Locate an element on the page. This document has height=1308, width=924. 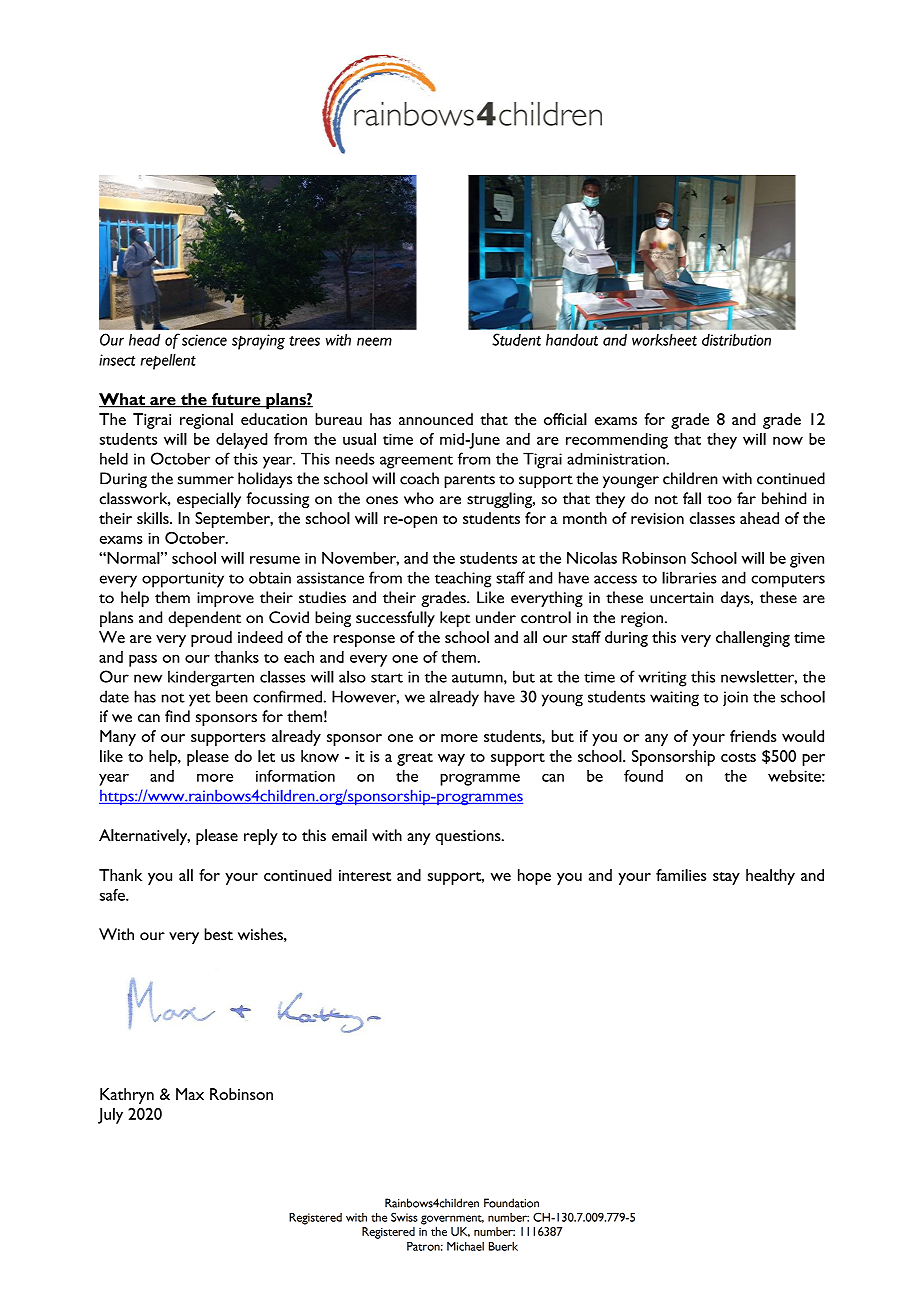
Alternatively is located at coordinates (144, 837).
